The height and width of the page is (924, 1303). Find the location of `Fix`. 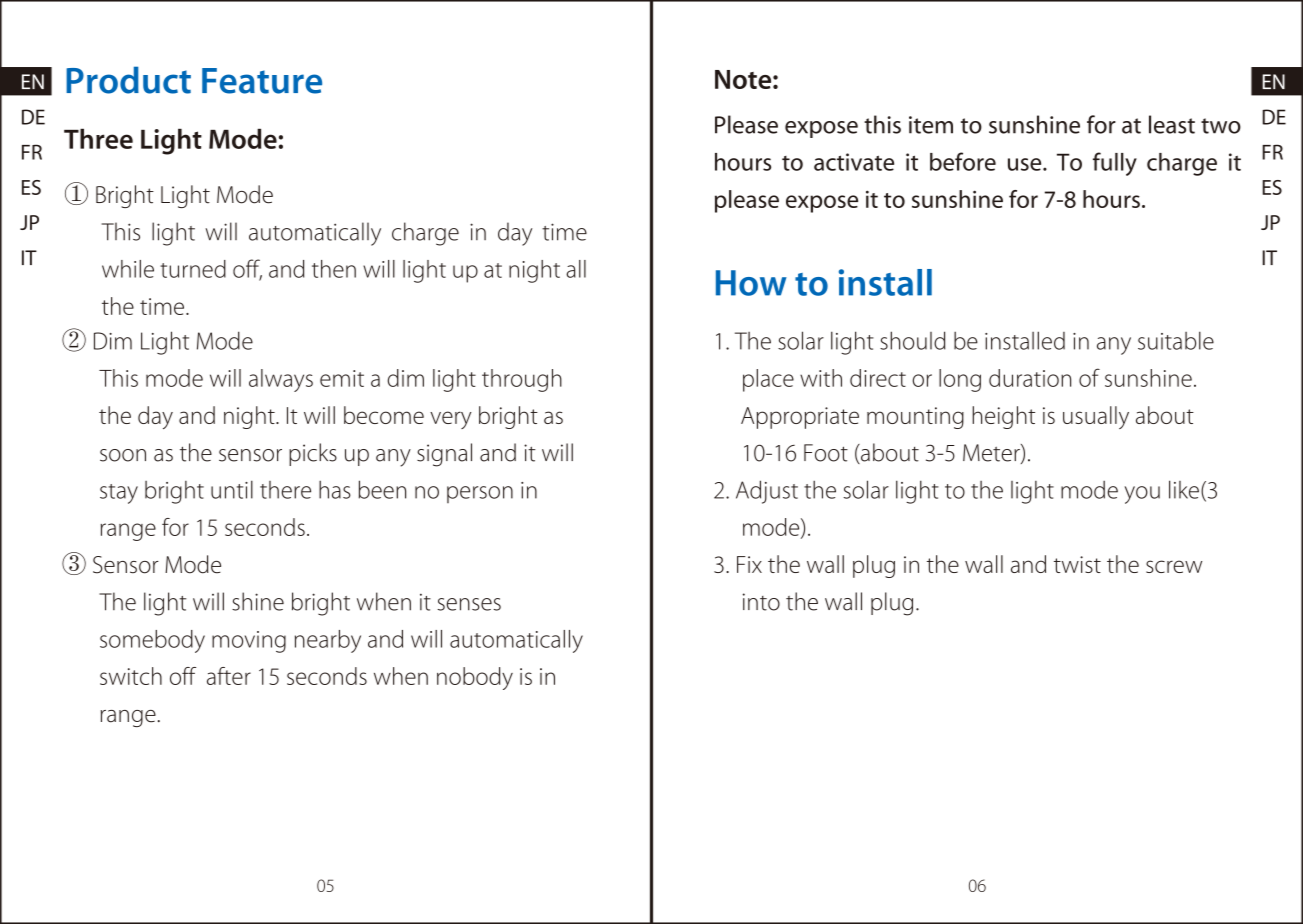

Fix is located at coordinates (749, 564).
